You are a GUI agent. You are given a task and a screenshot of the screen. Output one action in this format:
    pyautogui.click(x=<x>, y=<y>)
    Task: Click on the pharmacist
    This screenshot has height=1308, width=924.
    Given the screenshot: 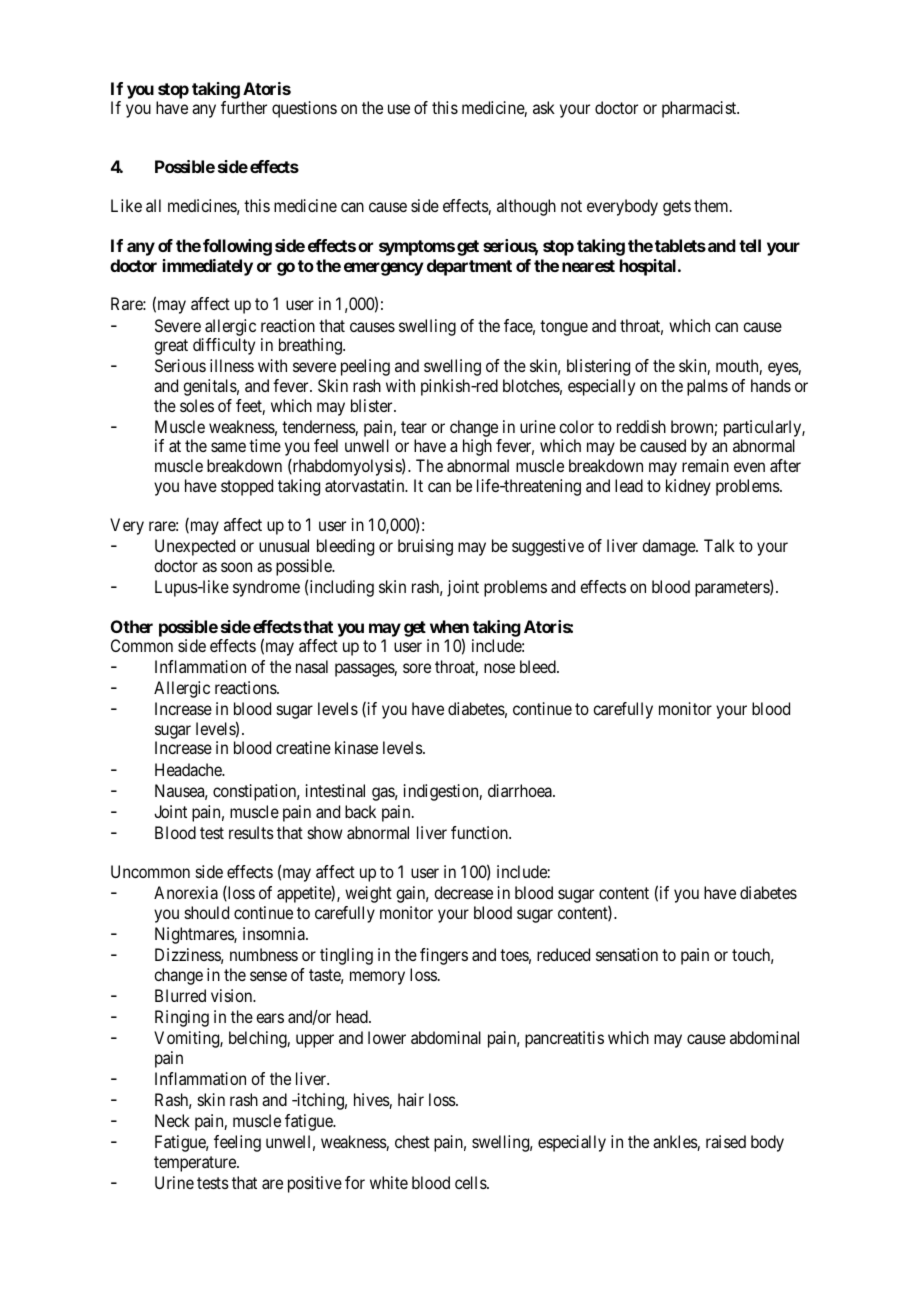 What is the action you would take?
    pyautogui.click(x=700, y=109)
